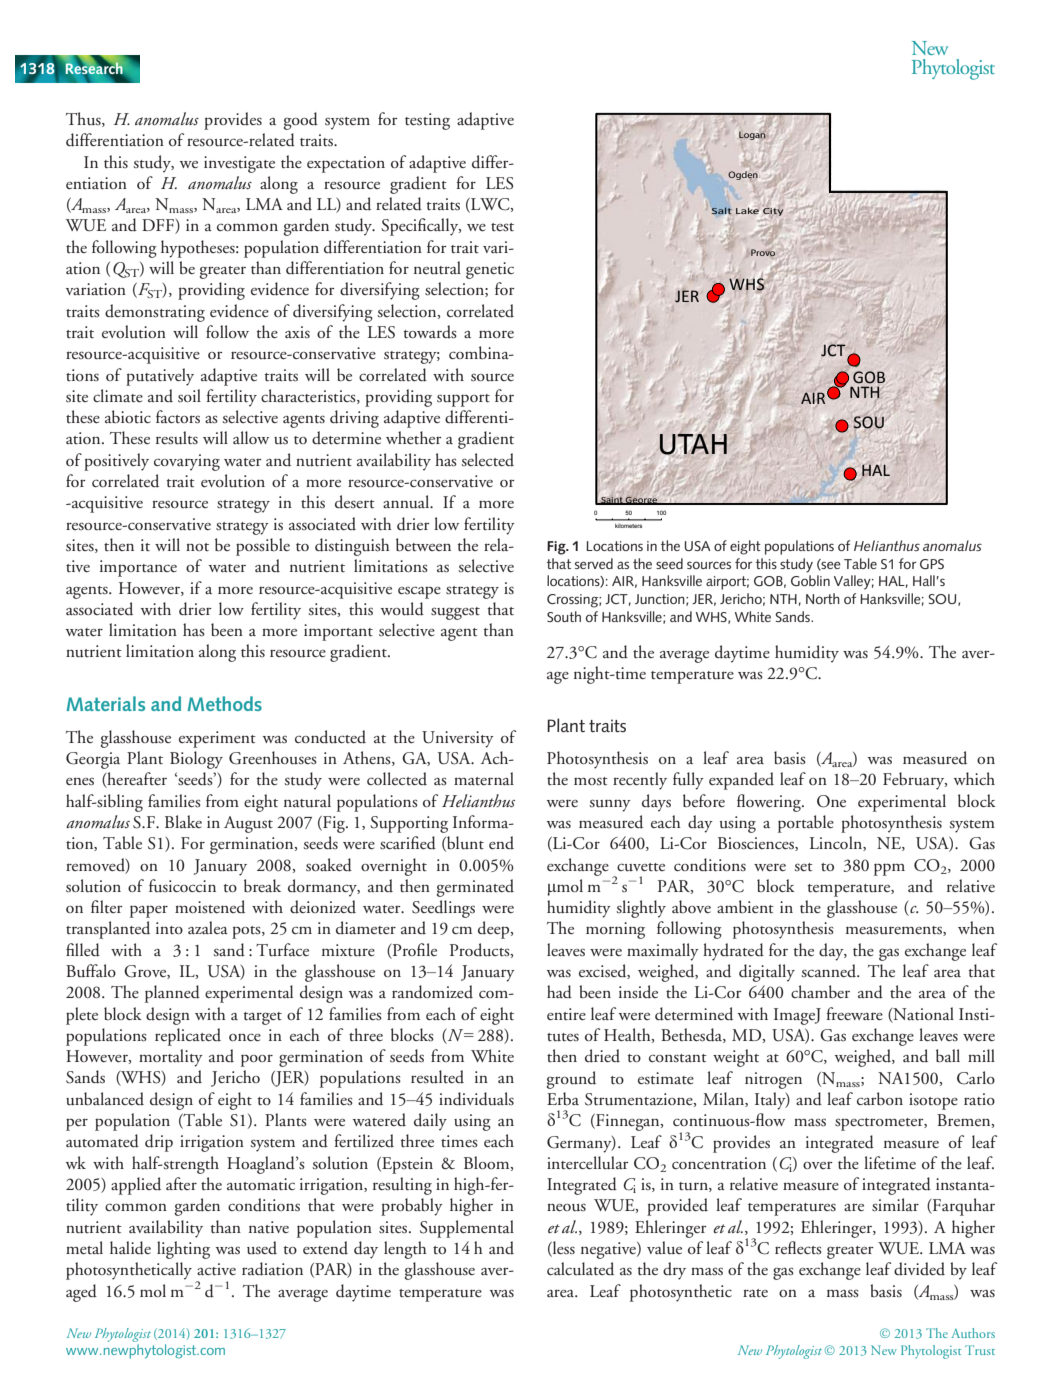  I want to click on Ogden, so click(743, 175).
